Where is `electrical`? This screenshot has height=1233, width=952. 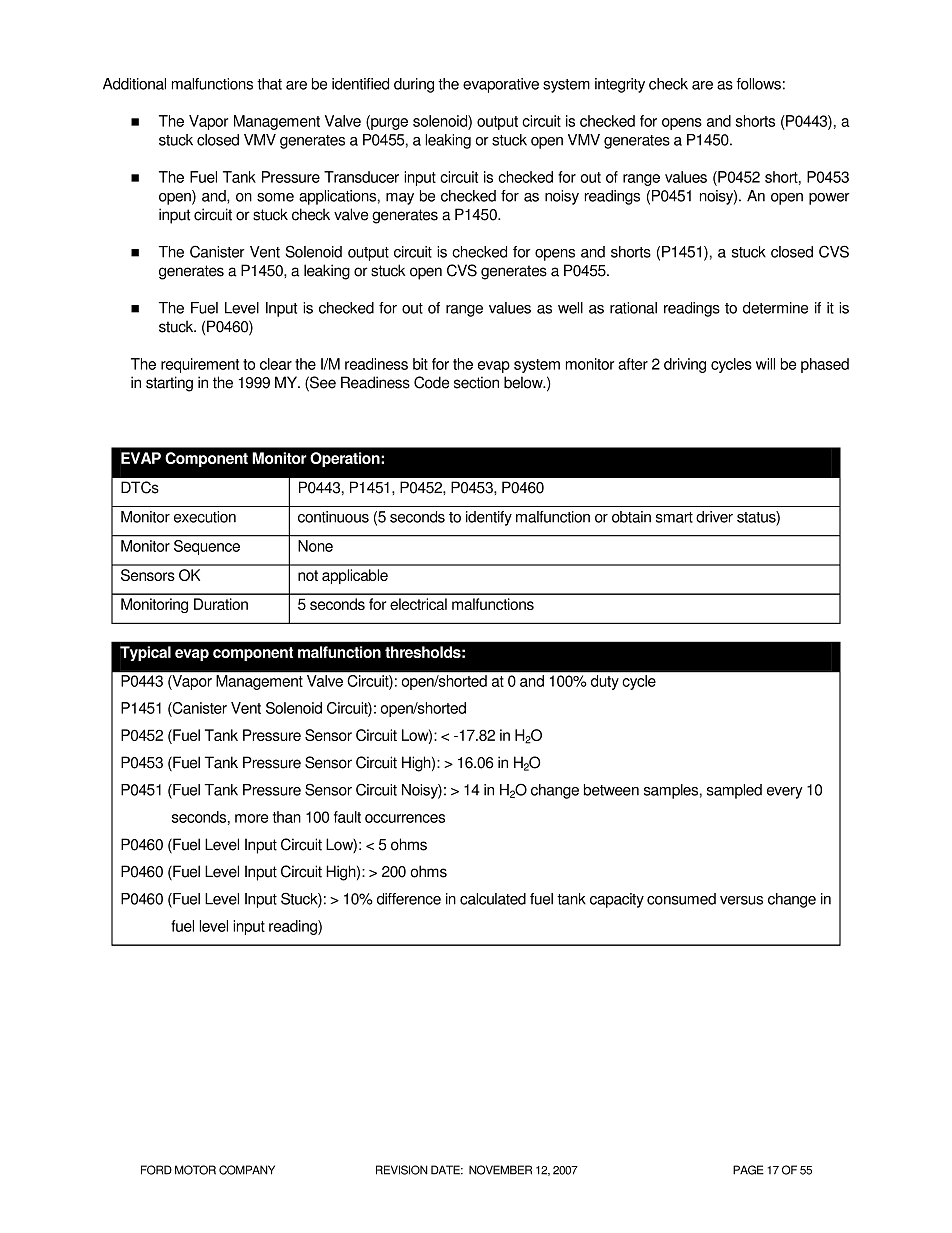
electrical is located at coordinates (418, 604).
